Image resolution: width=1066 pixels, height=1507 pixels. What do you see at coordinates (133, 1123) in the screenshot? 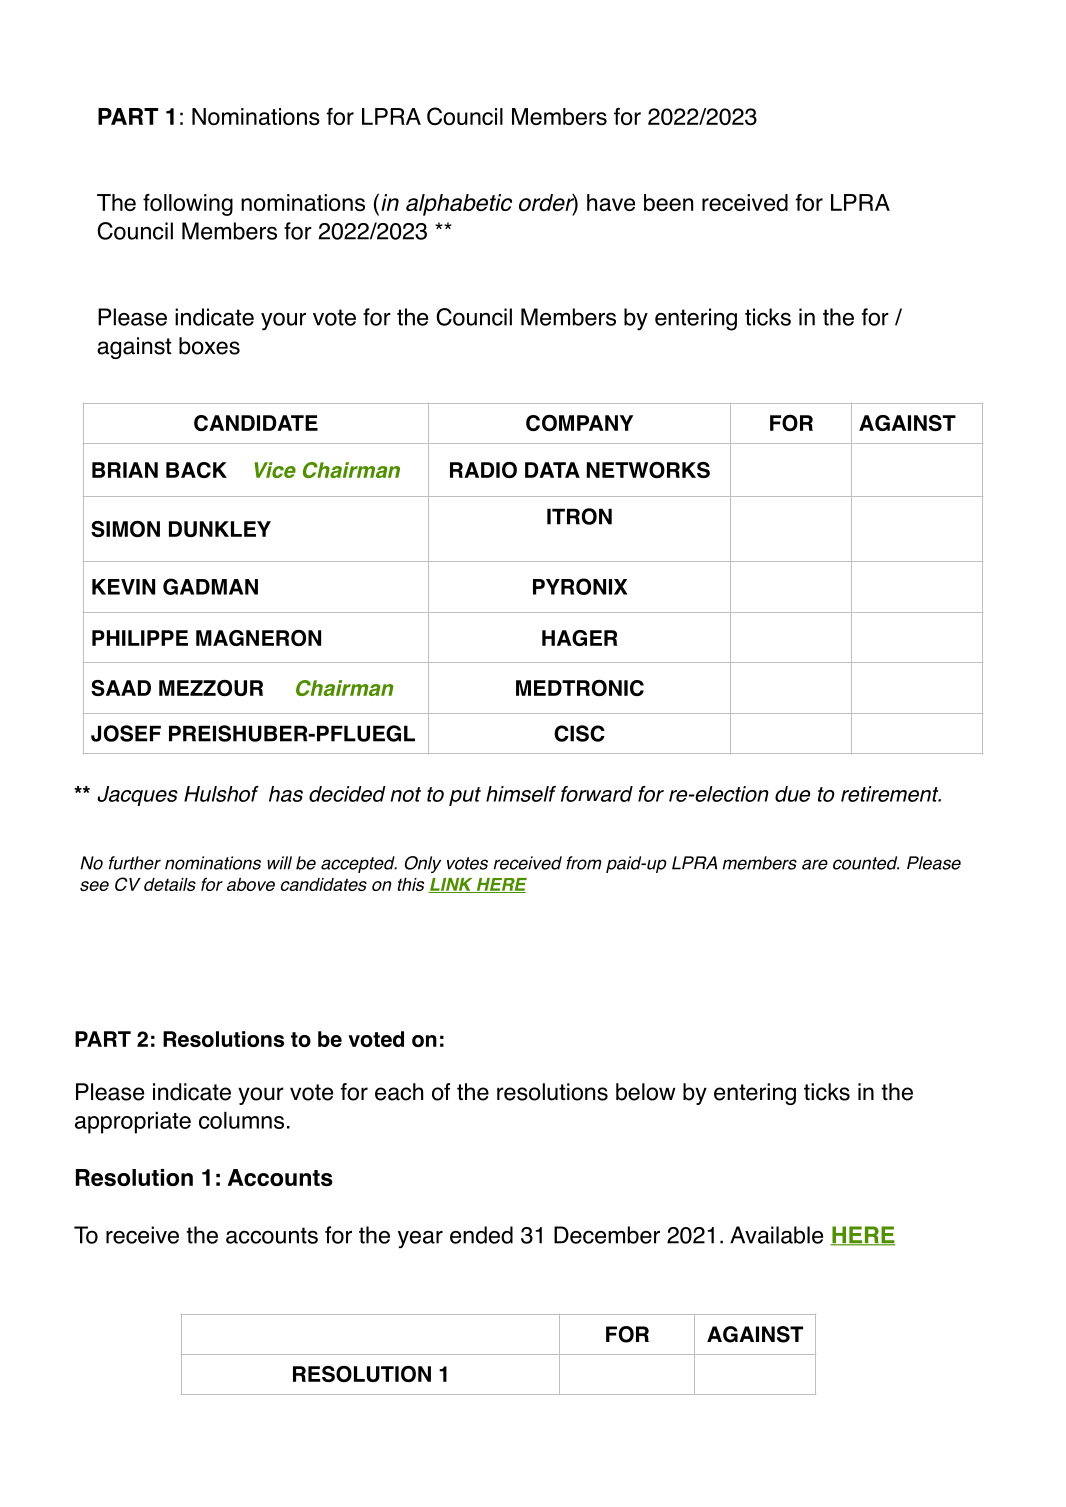
I see `appropriate` at bounding box center [133, 1123].
